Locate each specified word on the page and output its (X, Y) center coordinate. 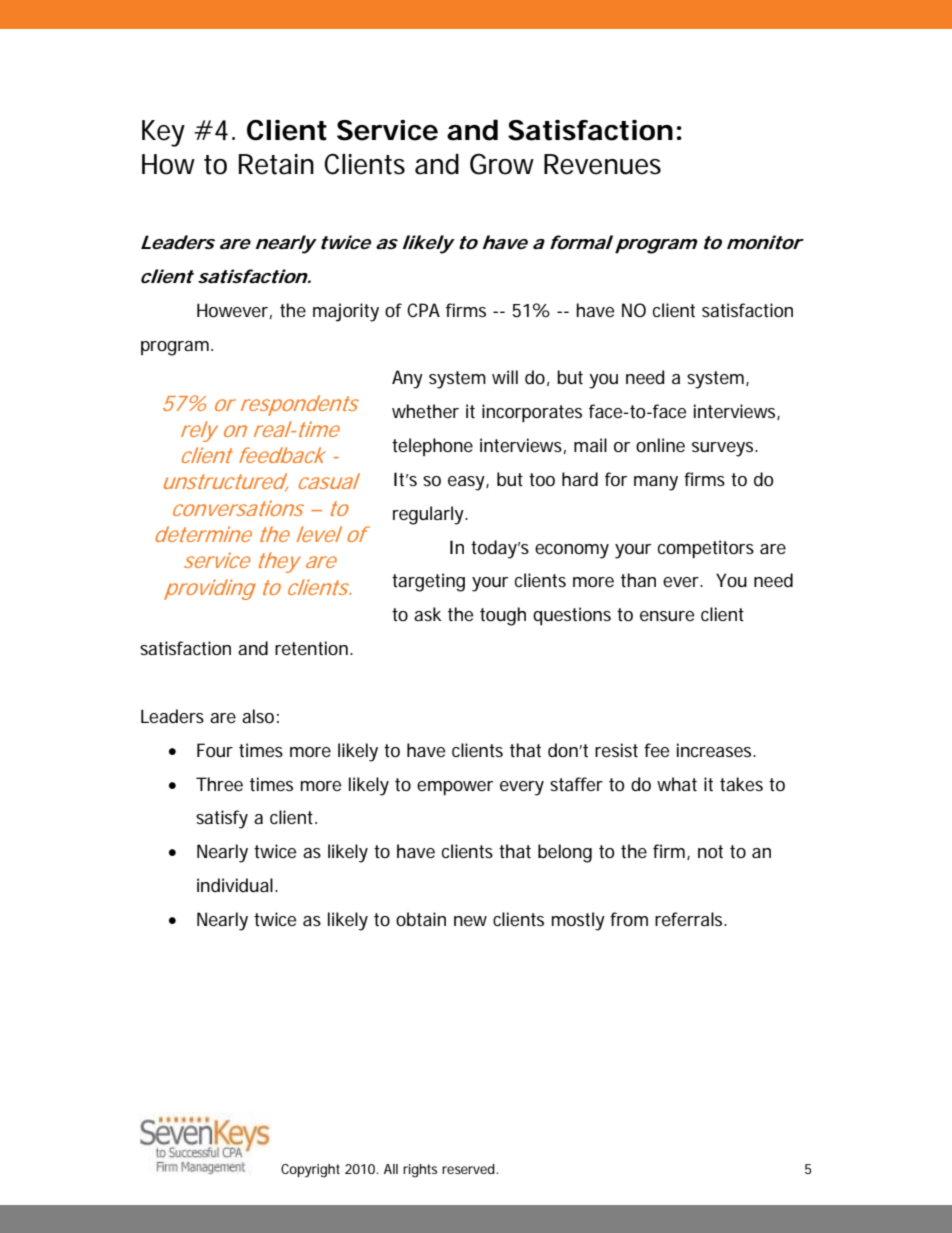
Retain (276, 164)
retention (311, 648)
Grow (502, 164)
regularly (429, 515)
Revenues (602, 164)
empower (455, 788)
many (656, 483)
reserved (469, 1169)
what (677, 784)
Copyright (310, 1171)
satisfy (222, 819)
